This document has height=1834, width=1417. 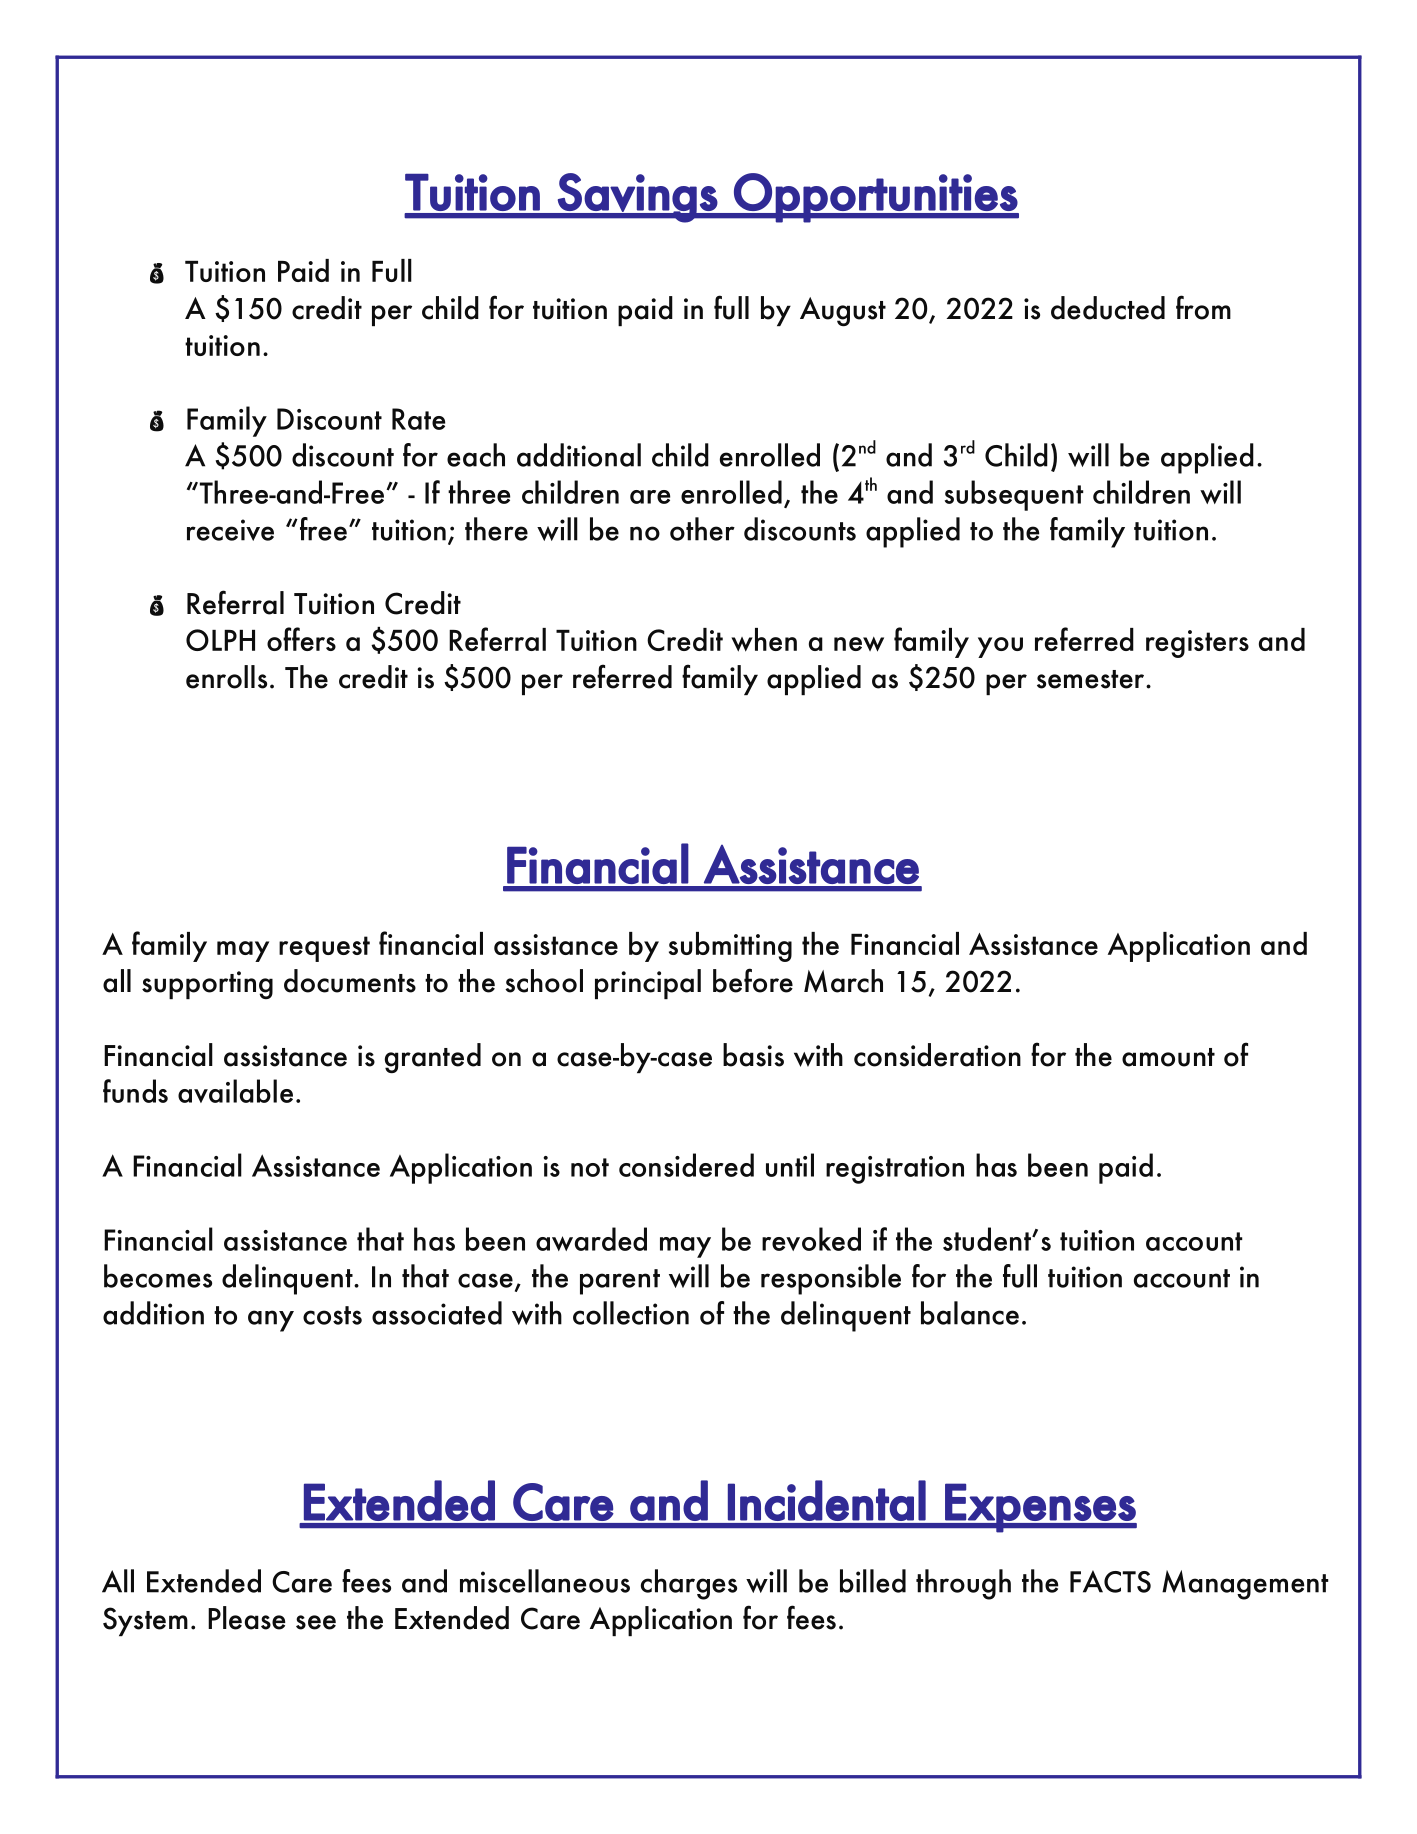 What do you see at coordinates (235, 1091) in the document?
I see `available` at bounding box center [235, 1091].
